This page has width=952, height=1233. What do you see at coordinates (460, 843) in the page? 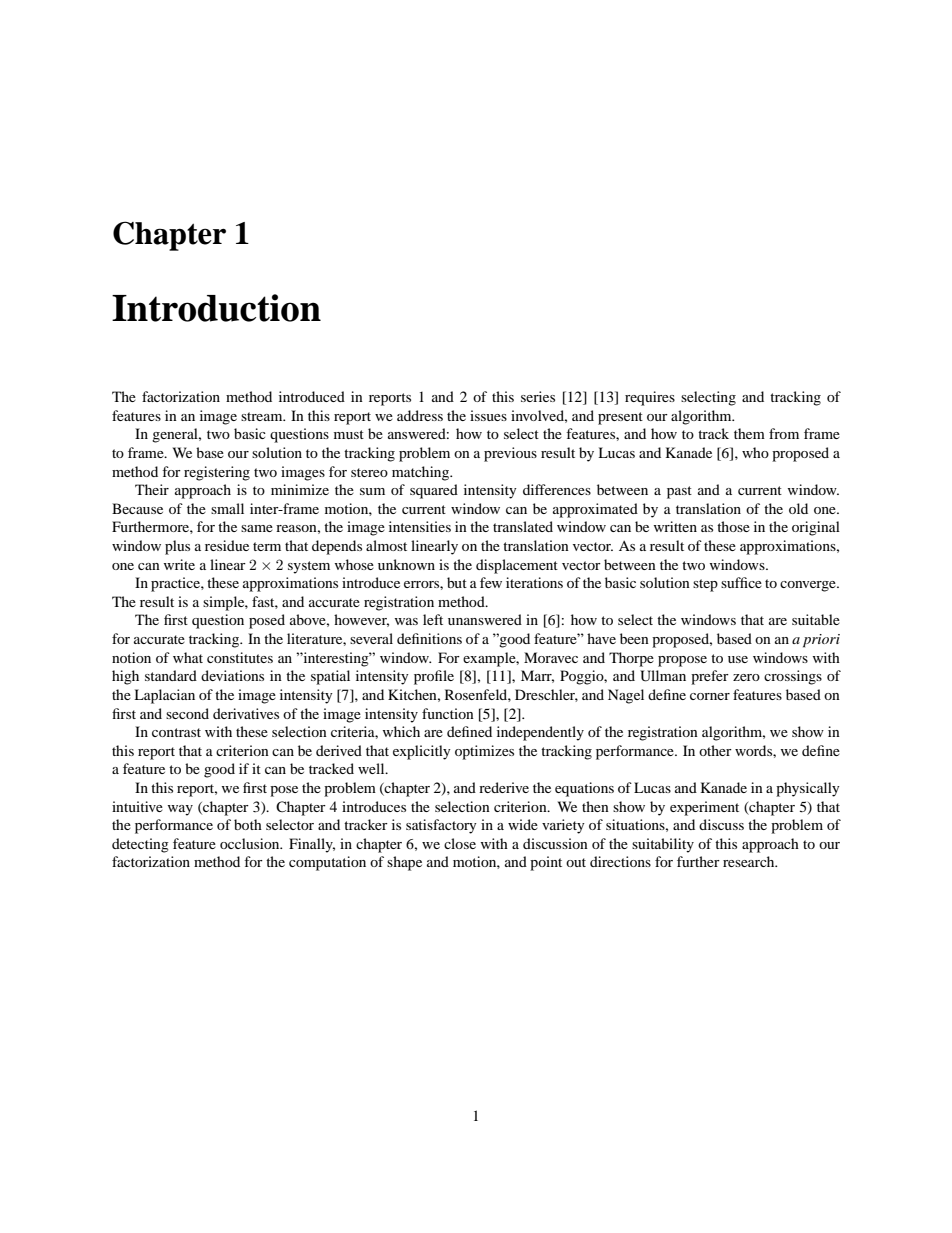
I see `close` at bounding box center [460, 843].
